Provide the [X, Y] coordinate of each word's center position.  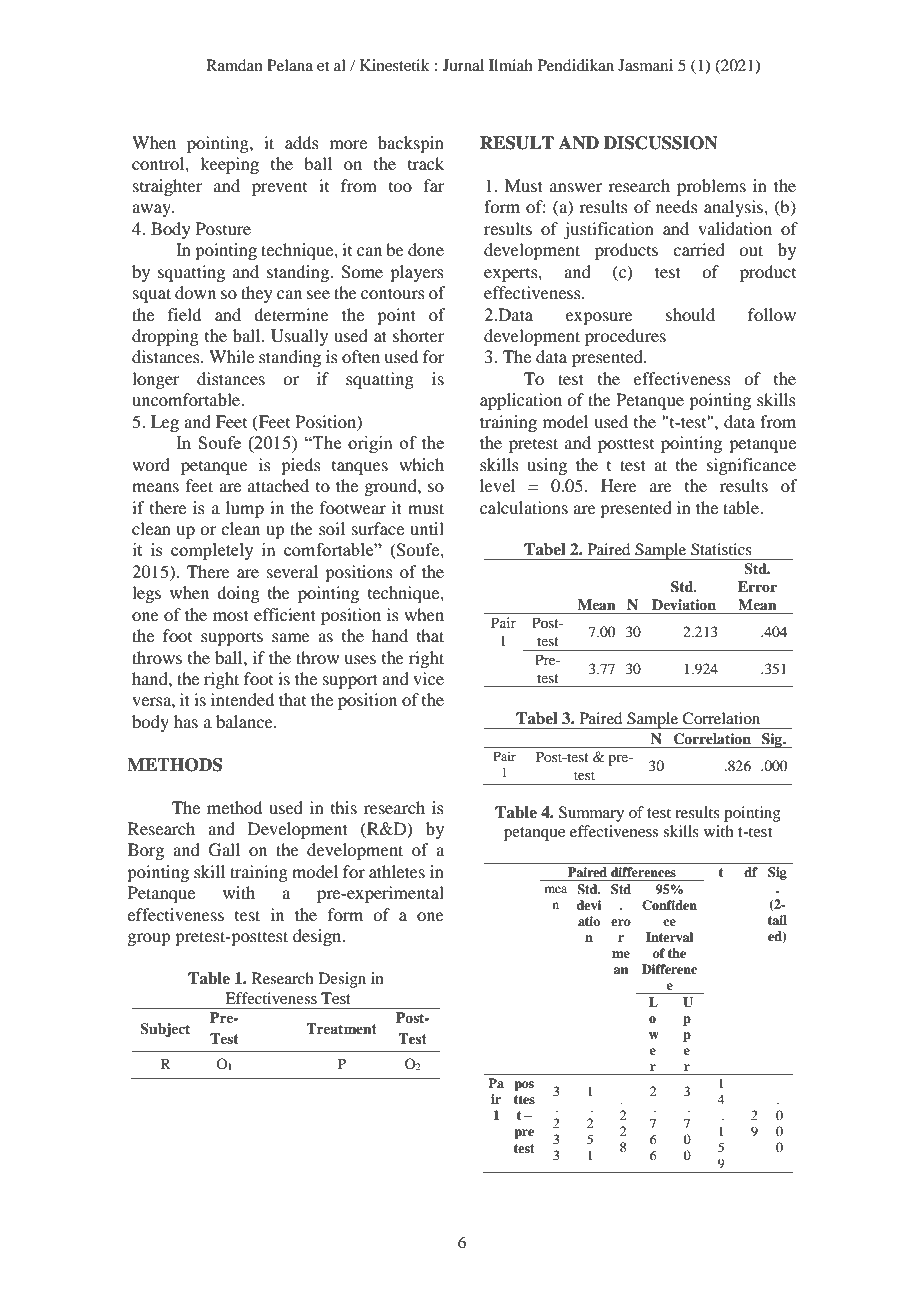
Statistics [721, 549]
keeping [229, 165]
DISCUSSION [661, 143]
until [427, 528]
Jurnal [463, 65]
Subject [165, 1030]
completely [212, 551]
